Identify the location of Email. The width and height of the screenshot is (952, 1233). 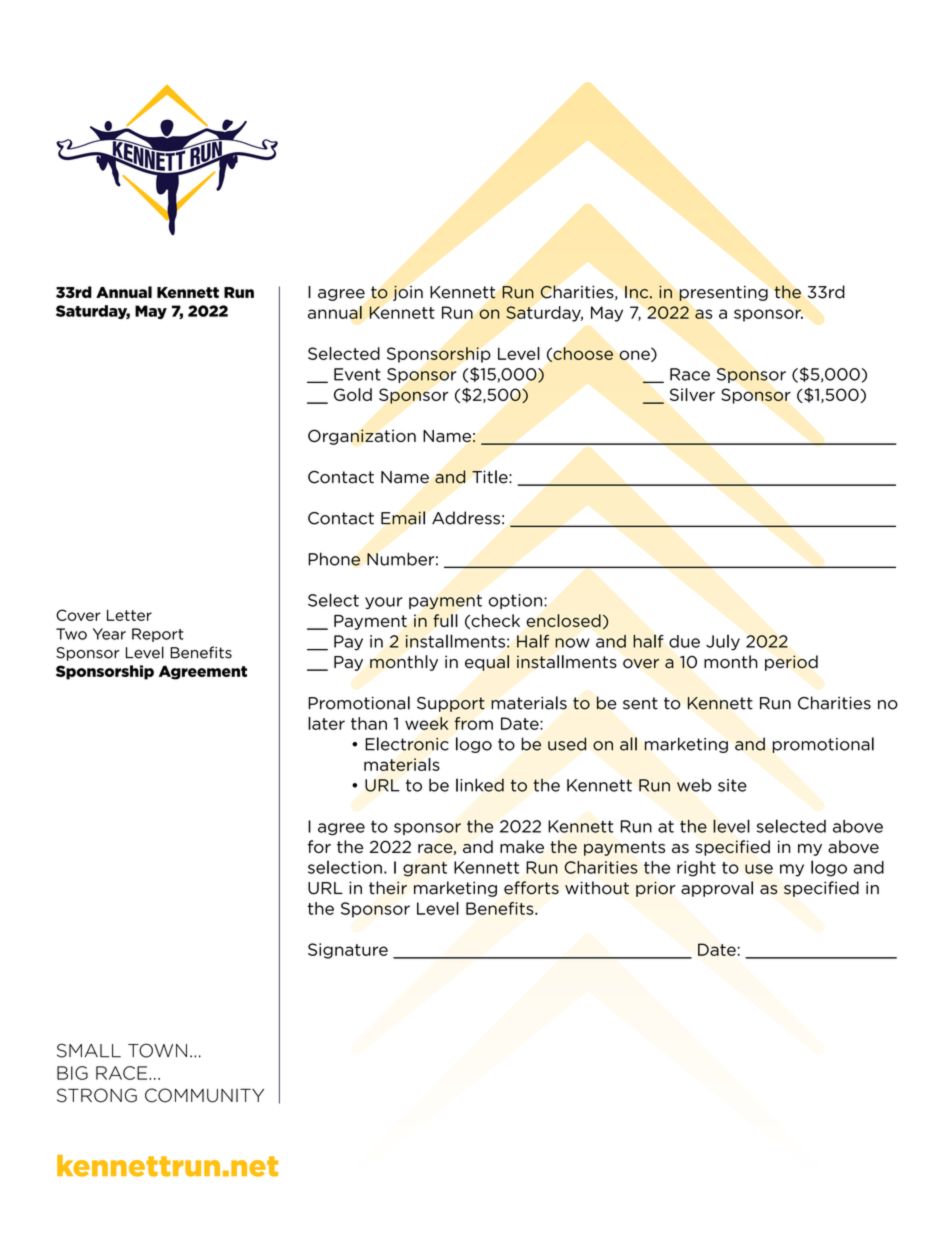
(403, 518).
